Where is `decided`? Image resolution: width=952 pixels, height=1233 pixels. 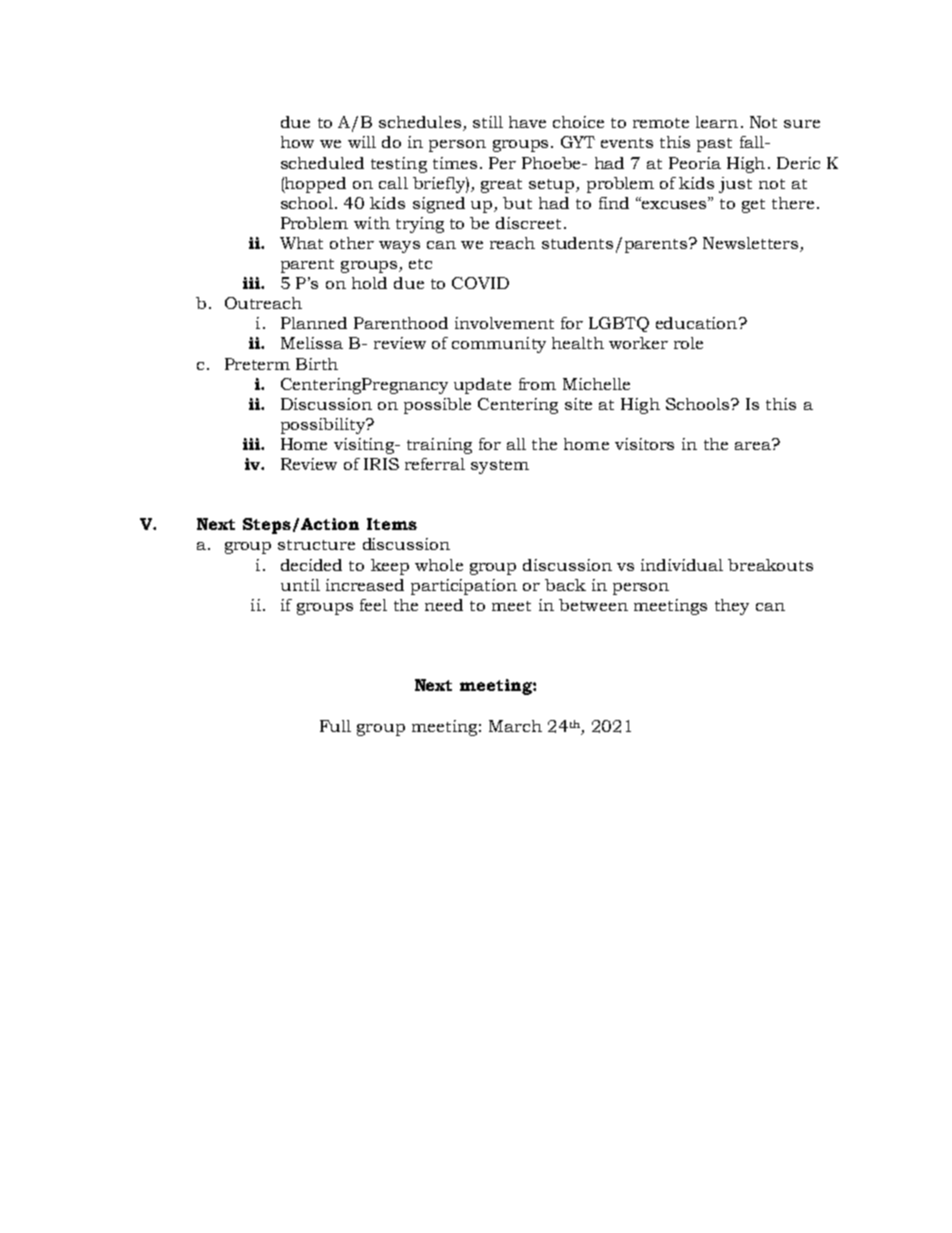 decided is located at coordinates (311, 565).
